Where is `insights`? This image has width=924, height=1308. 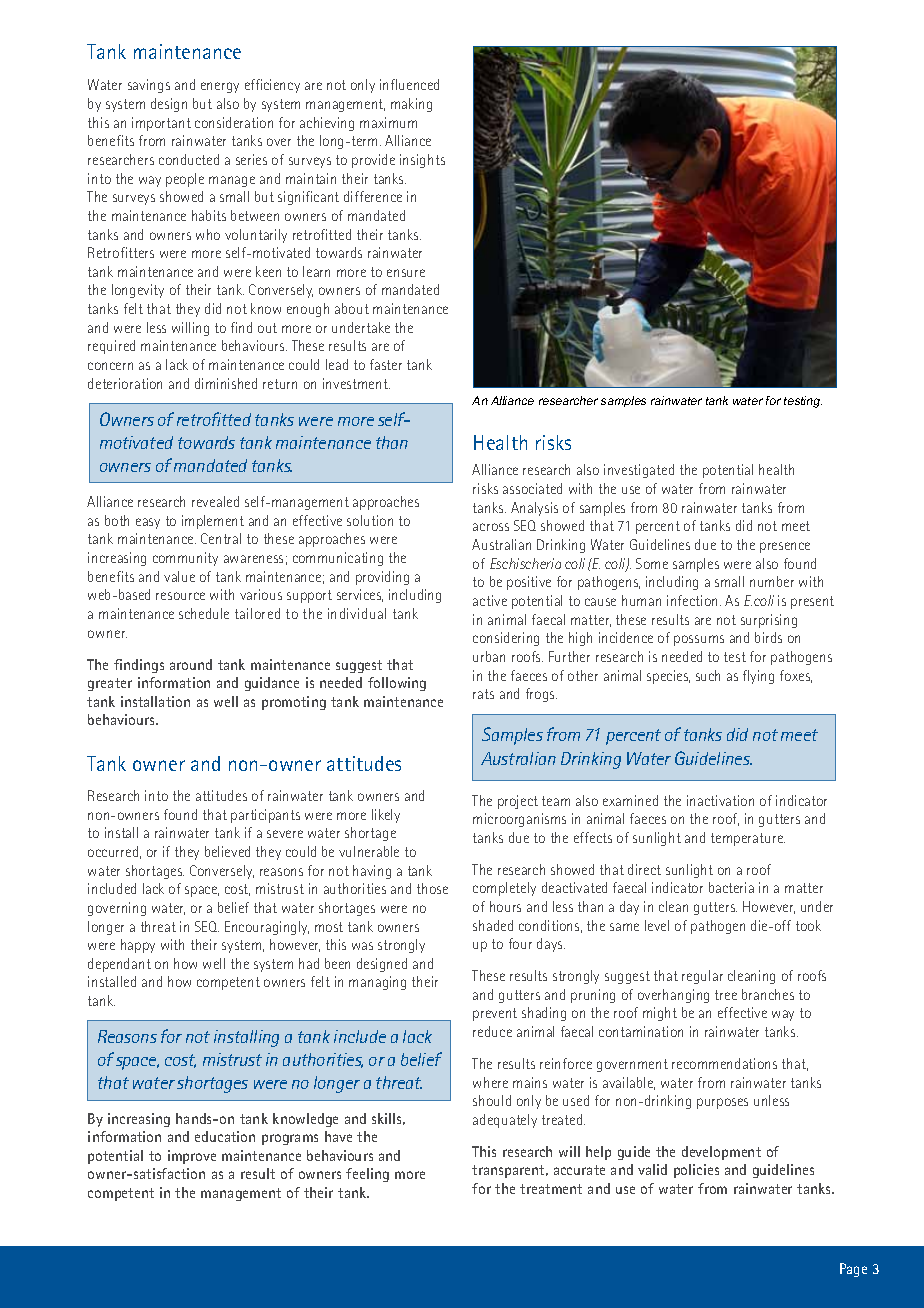
insights is located at coordinates (422, 161).
